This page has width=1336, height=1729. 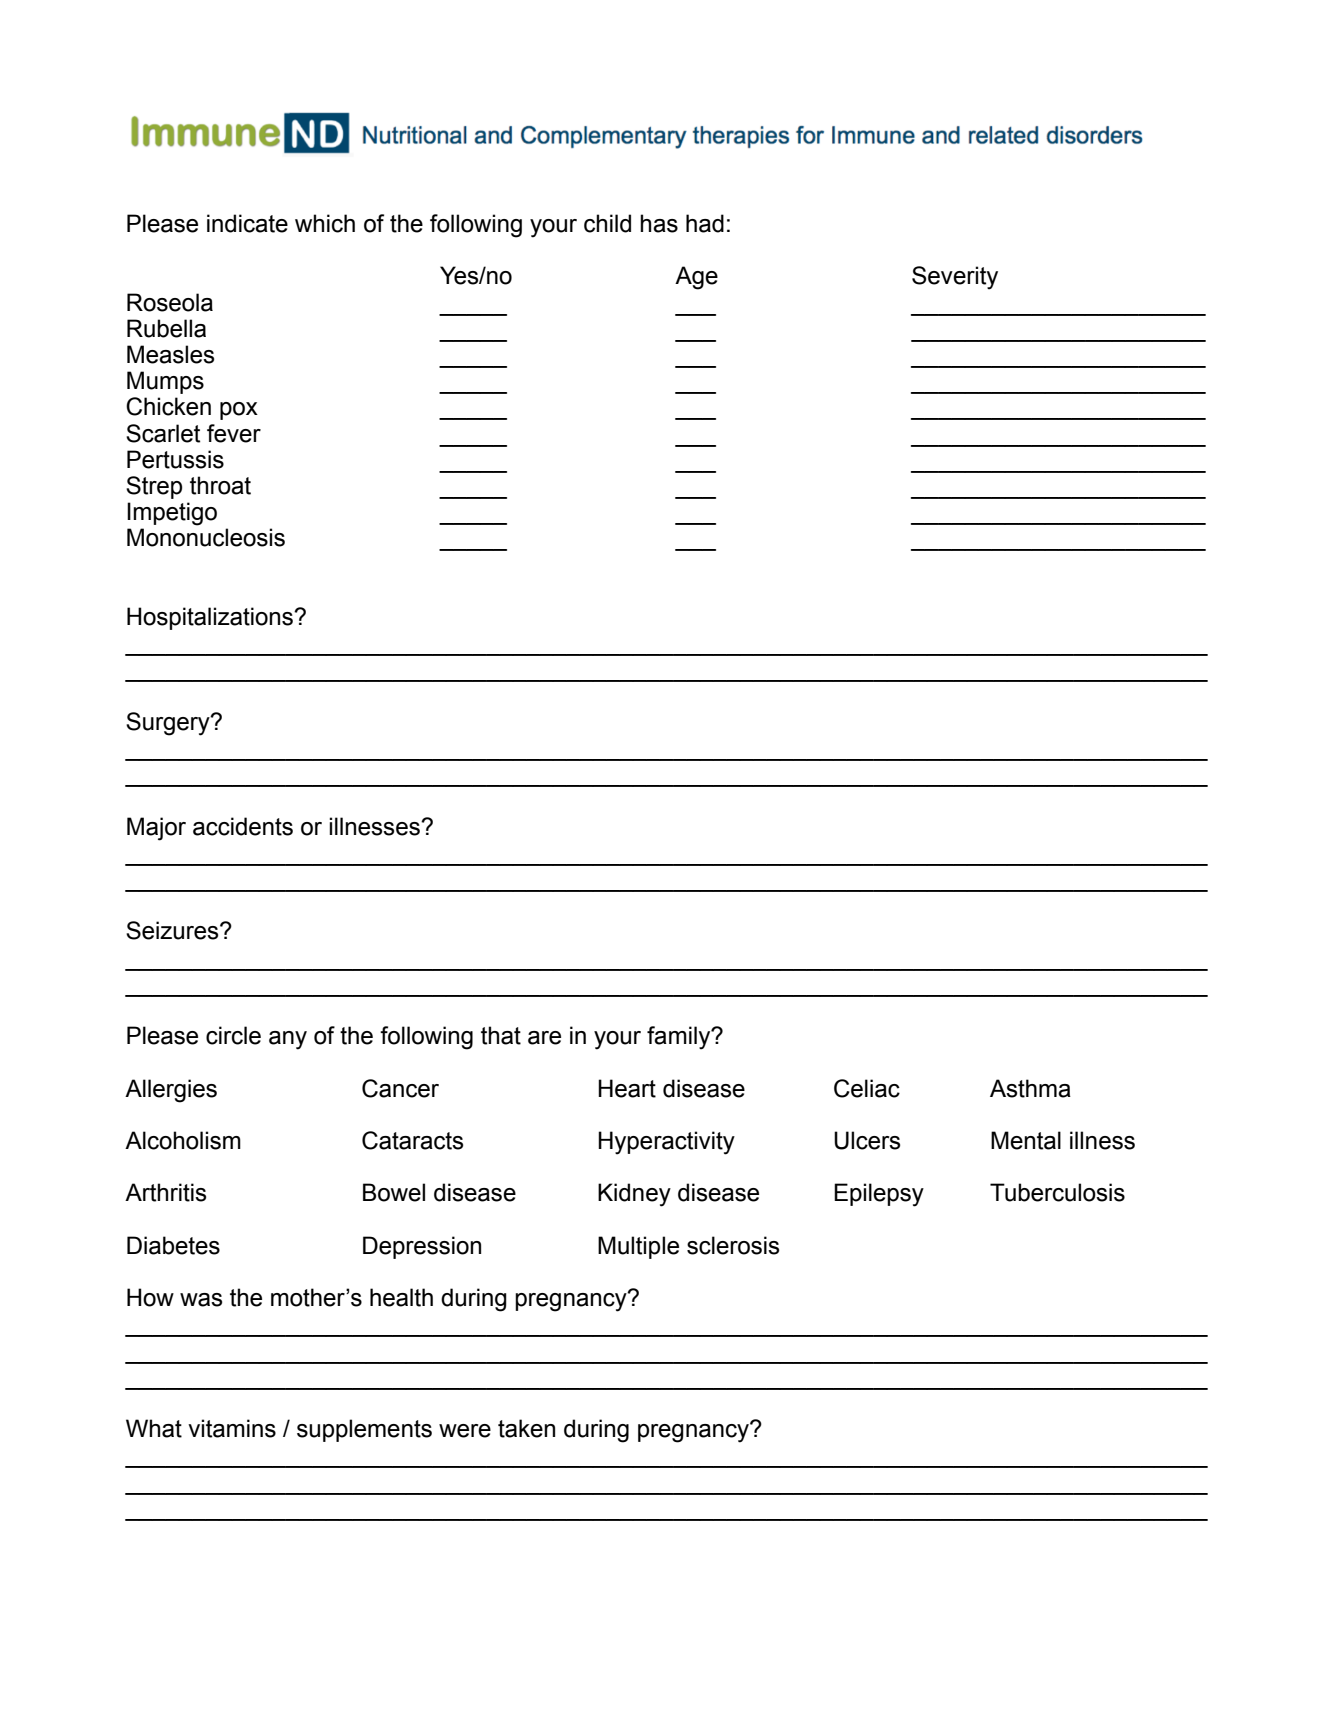 What do you see at coordinates (955, 278) in the page?
I see `Severity` at bounding box center [955, 278].
